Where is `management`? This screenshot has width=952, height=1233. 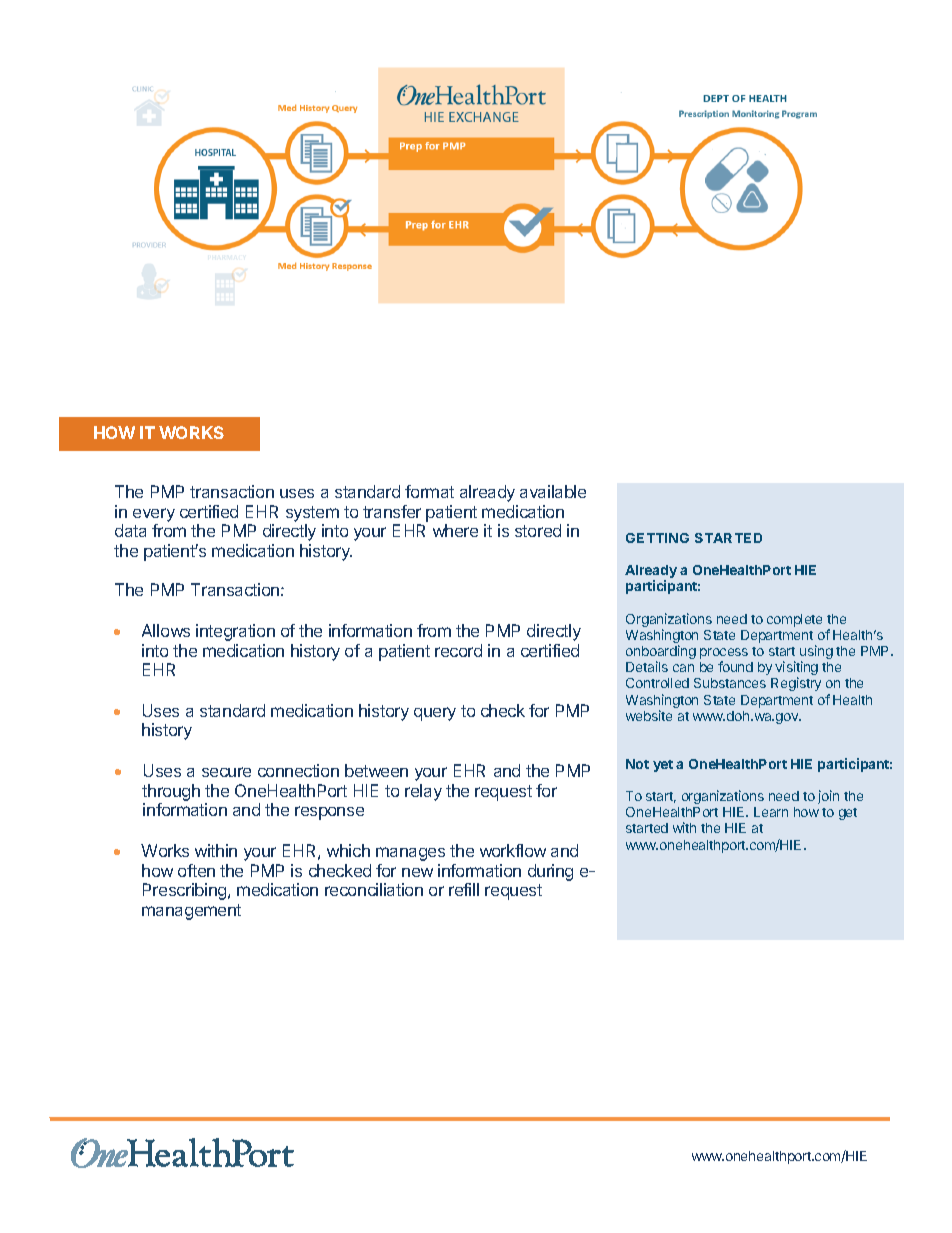 management is located at coordinates (191, 912).
